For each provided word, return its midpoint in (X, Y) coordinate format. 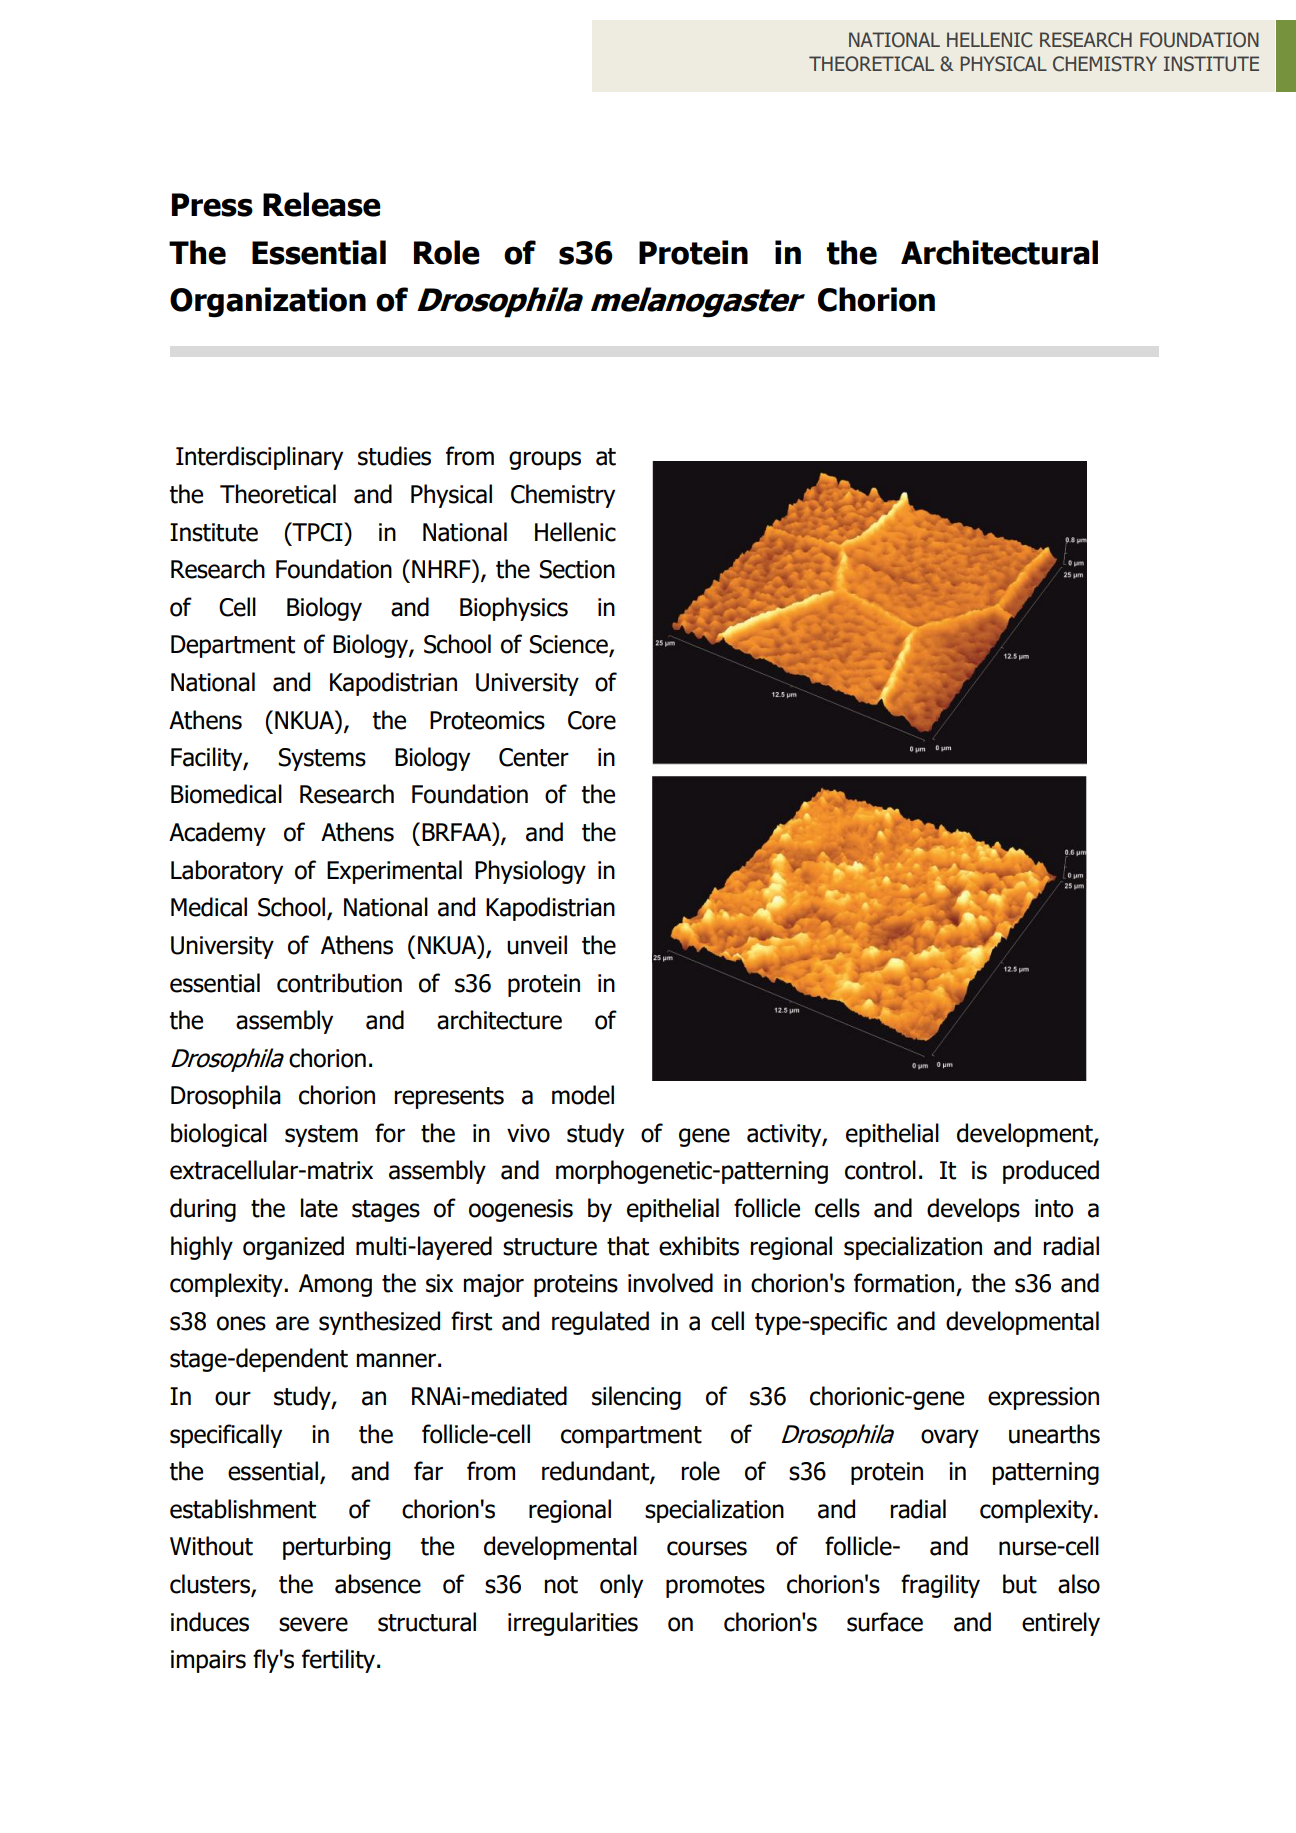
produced (1051, 1172)
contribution (339, 983)
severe (313, 1624)
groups (545, 460)
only (621, 1586)
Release (322, 204)
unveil (537, 945)
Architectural (999, 252)
